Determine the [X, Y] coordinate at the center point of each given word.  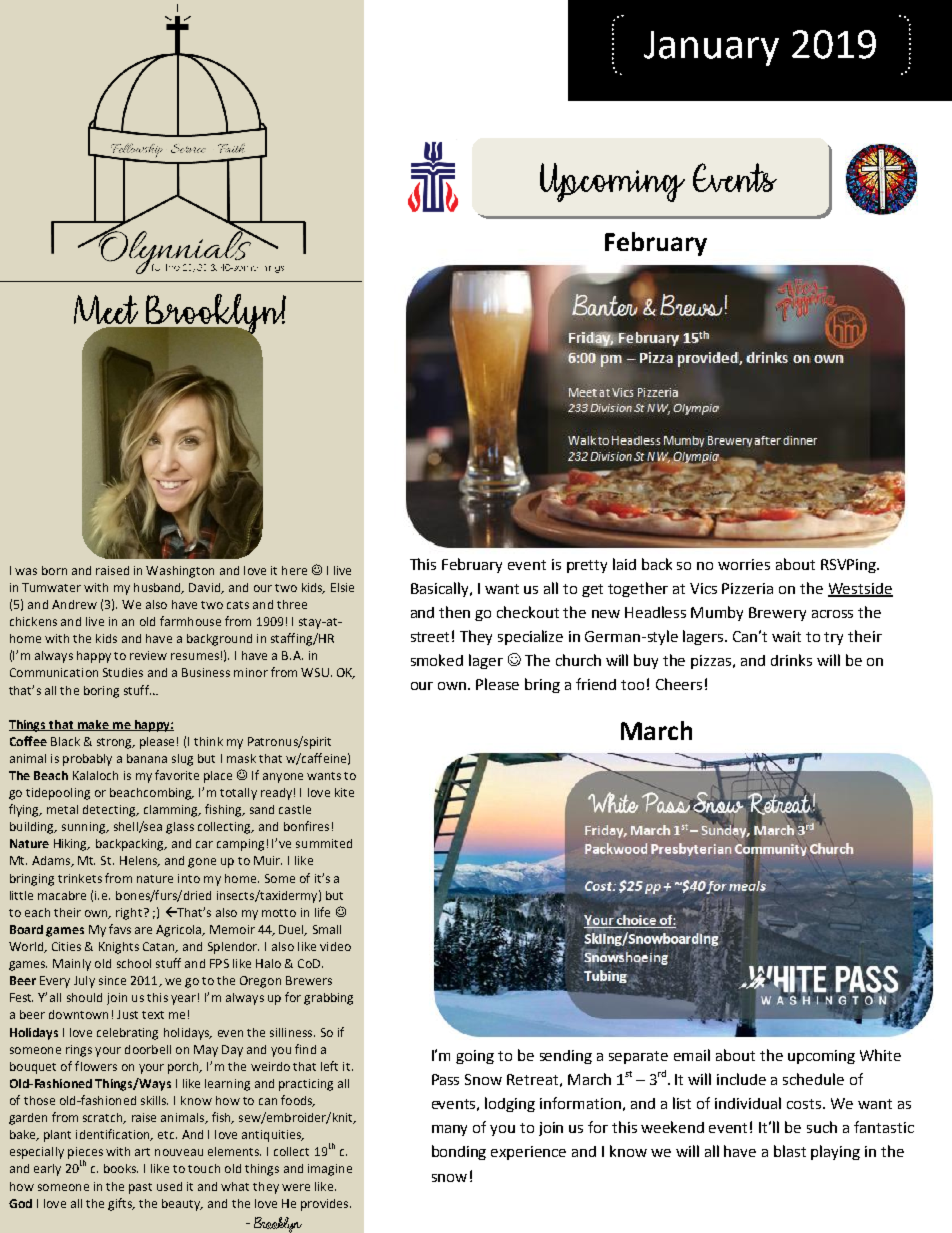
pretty [587, 566]
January [711, 48]
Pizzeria [747, 588]
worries [744, 564]
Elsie [342, 587]
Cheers [679, 684]
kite [344, 792]
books [121, 1168]
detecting [110, 811]
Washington [180, 572]
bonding [459, 1152]
